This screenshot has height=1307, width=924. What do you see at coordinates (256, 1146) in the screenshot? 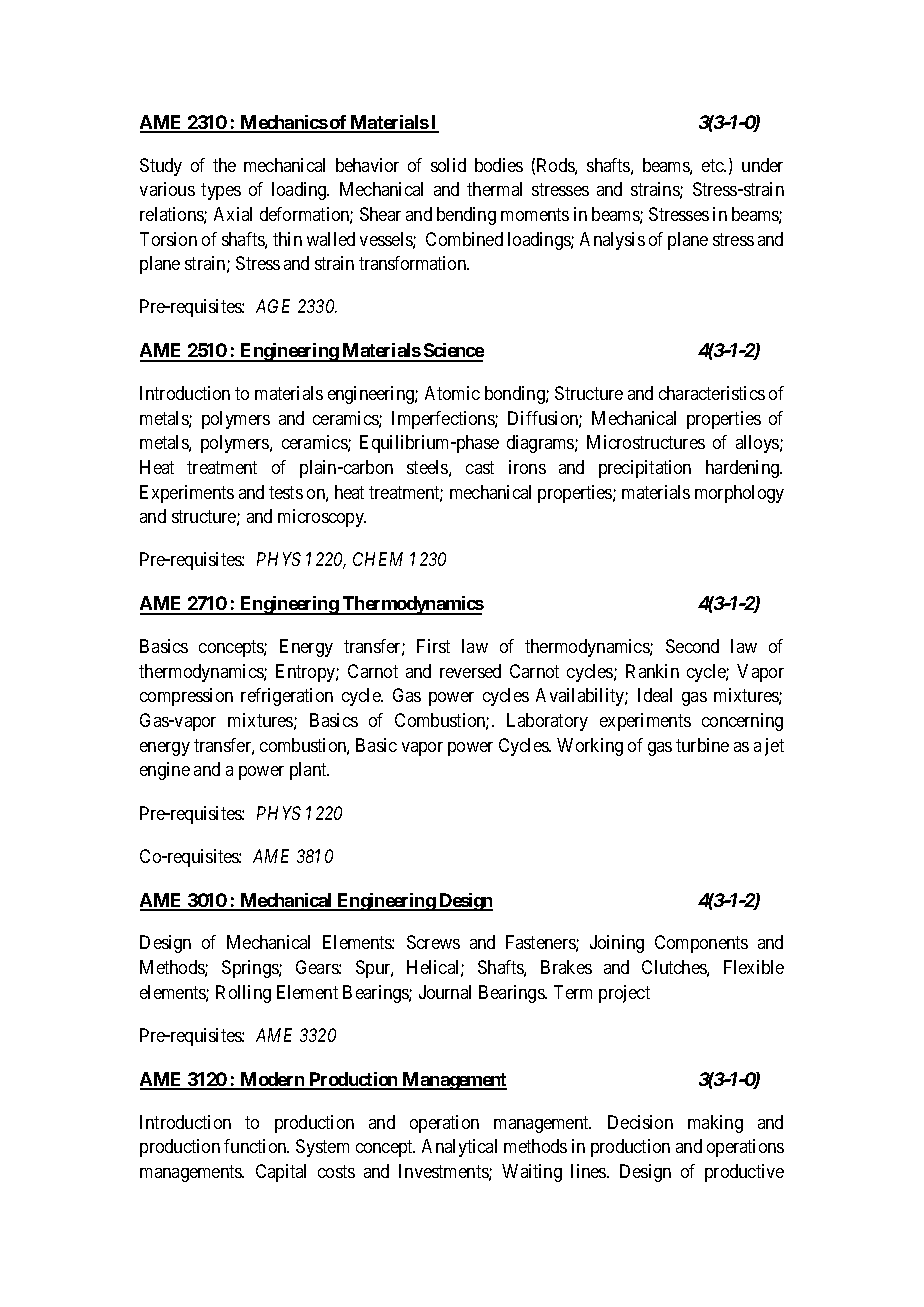
I see `function` at bounding box center [256, 1146].
